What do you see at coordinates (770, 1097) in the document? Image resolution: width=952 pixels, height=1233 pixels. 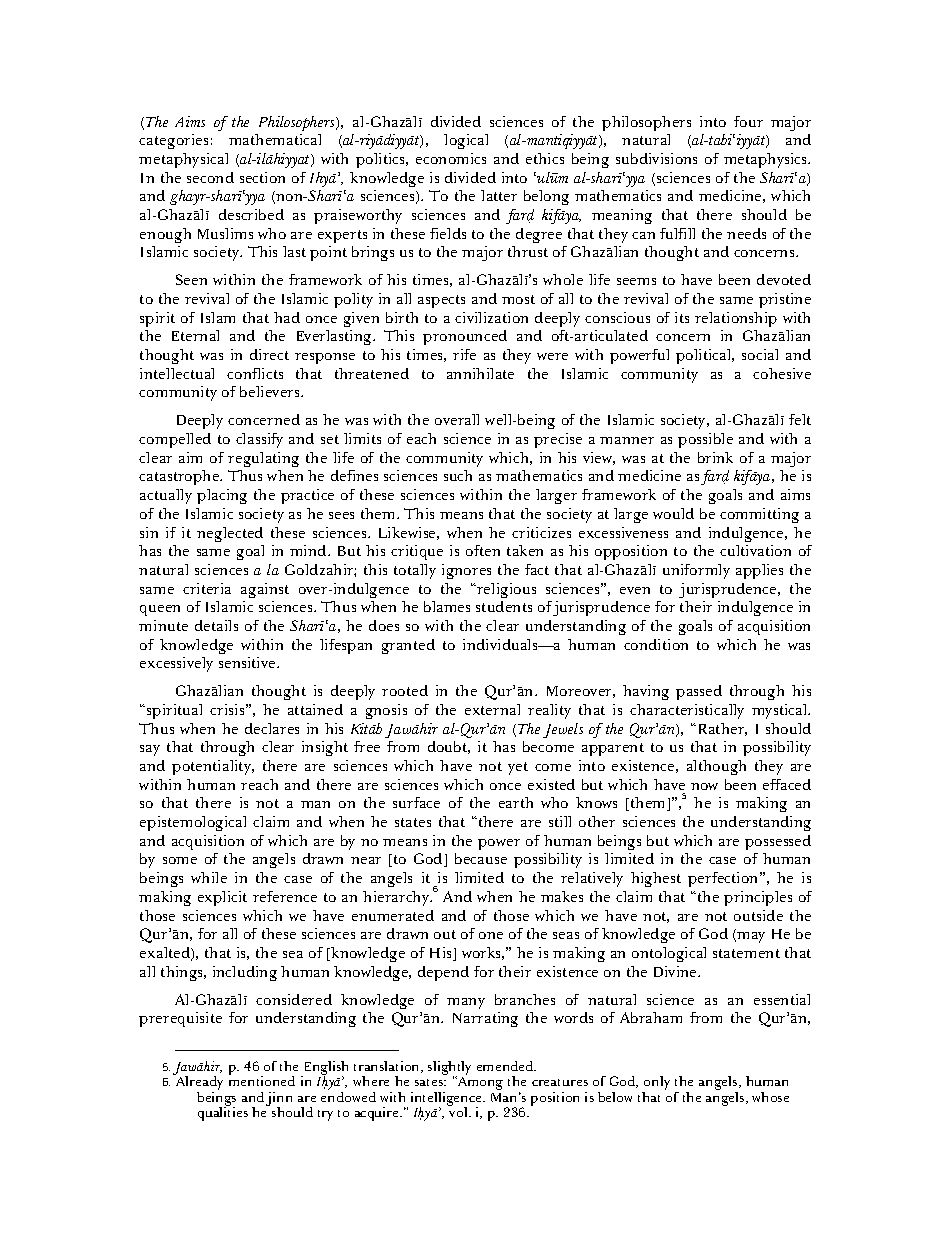 I see `whose` at bounding box center [770, 1097].
